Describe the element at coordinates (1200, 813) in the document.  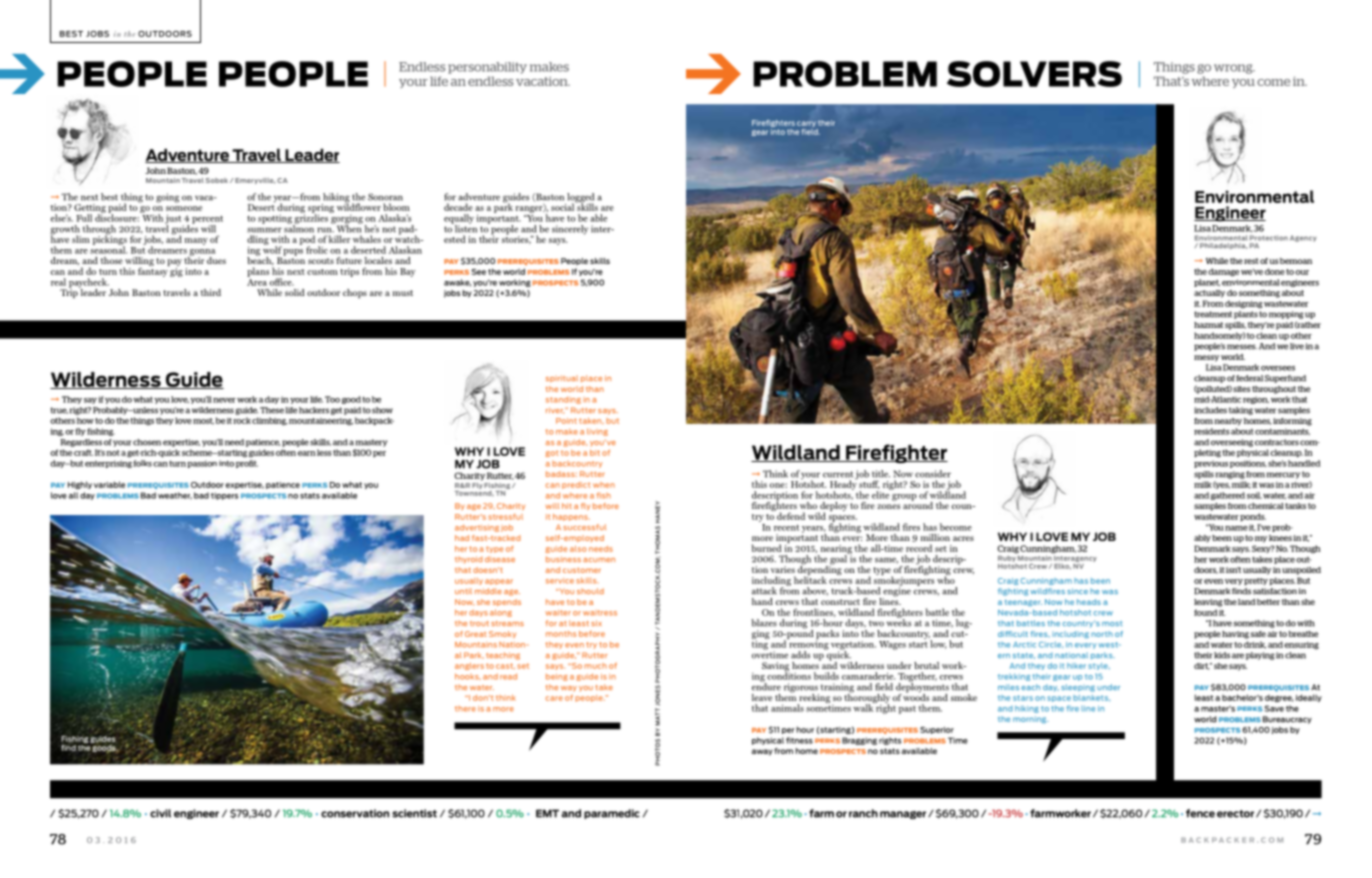
I see `fence` at that location.
